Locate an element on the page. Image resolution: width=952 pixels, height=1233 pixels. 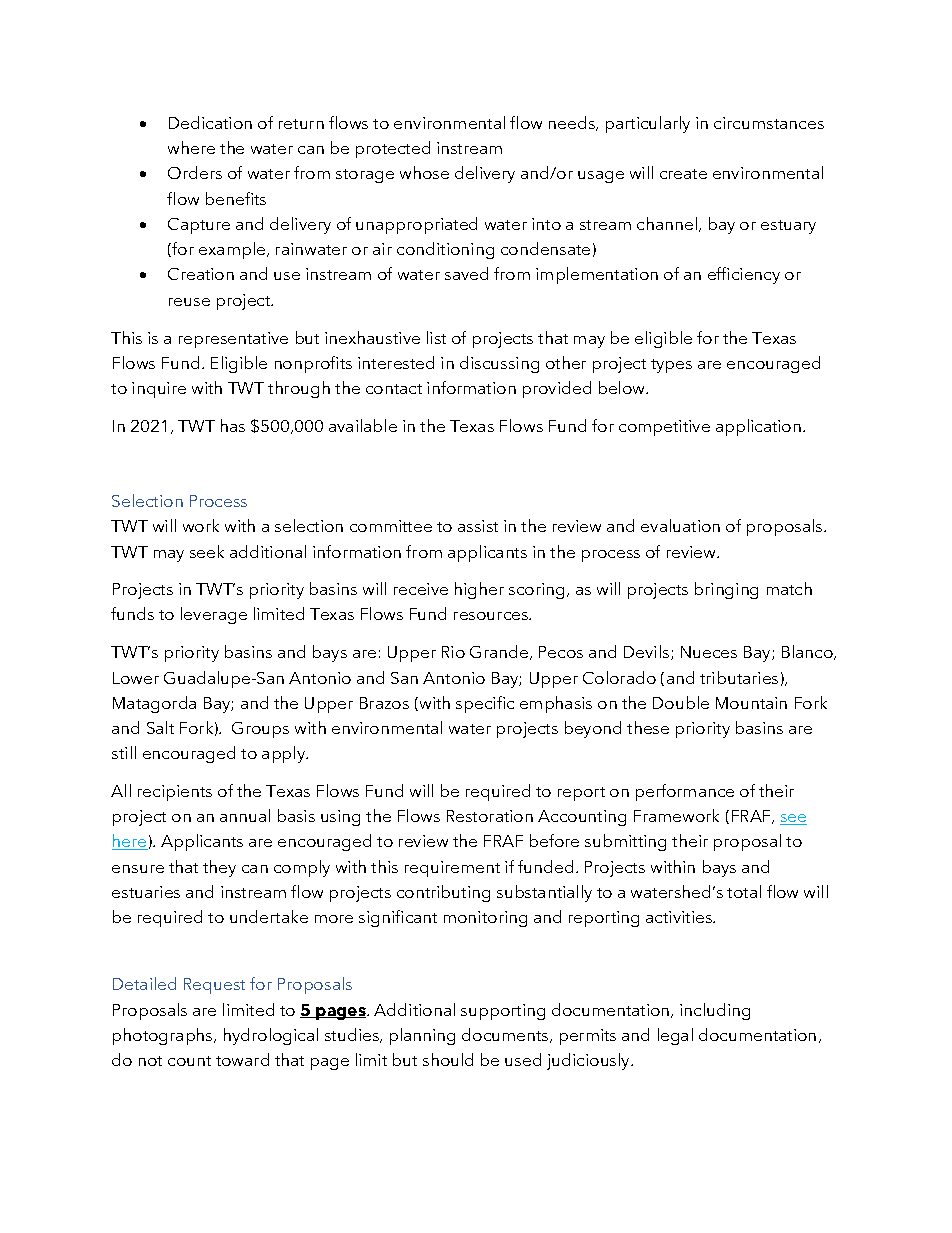
photographs is located at coordinates (164, 1036).
